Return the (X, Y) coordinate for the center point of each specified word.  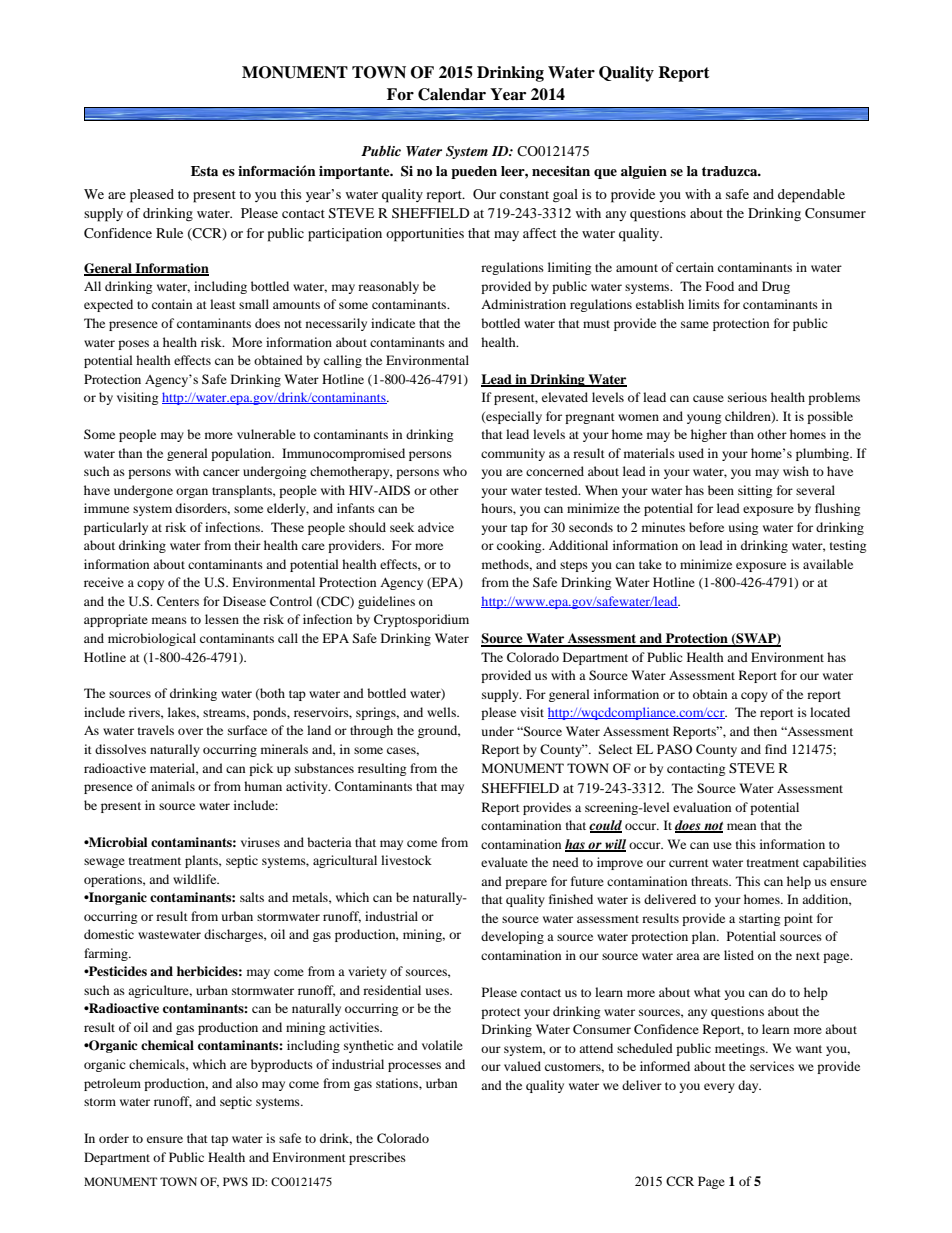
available (828, 564)
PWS (235, 1181)
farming (107, 954)
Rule (169, 233)
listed (739, 955)
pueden (474, 172)
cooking (520, 546)
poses (133, 345)
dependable (811, 196)
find (776, 749)
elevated (565, 397)
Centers (178, 601)
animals (173, 786)
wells (442, 712)
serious (747, 397)
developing (512, 937)
